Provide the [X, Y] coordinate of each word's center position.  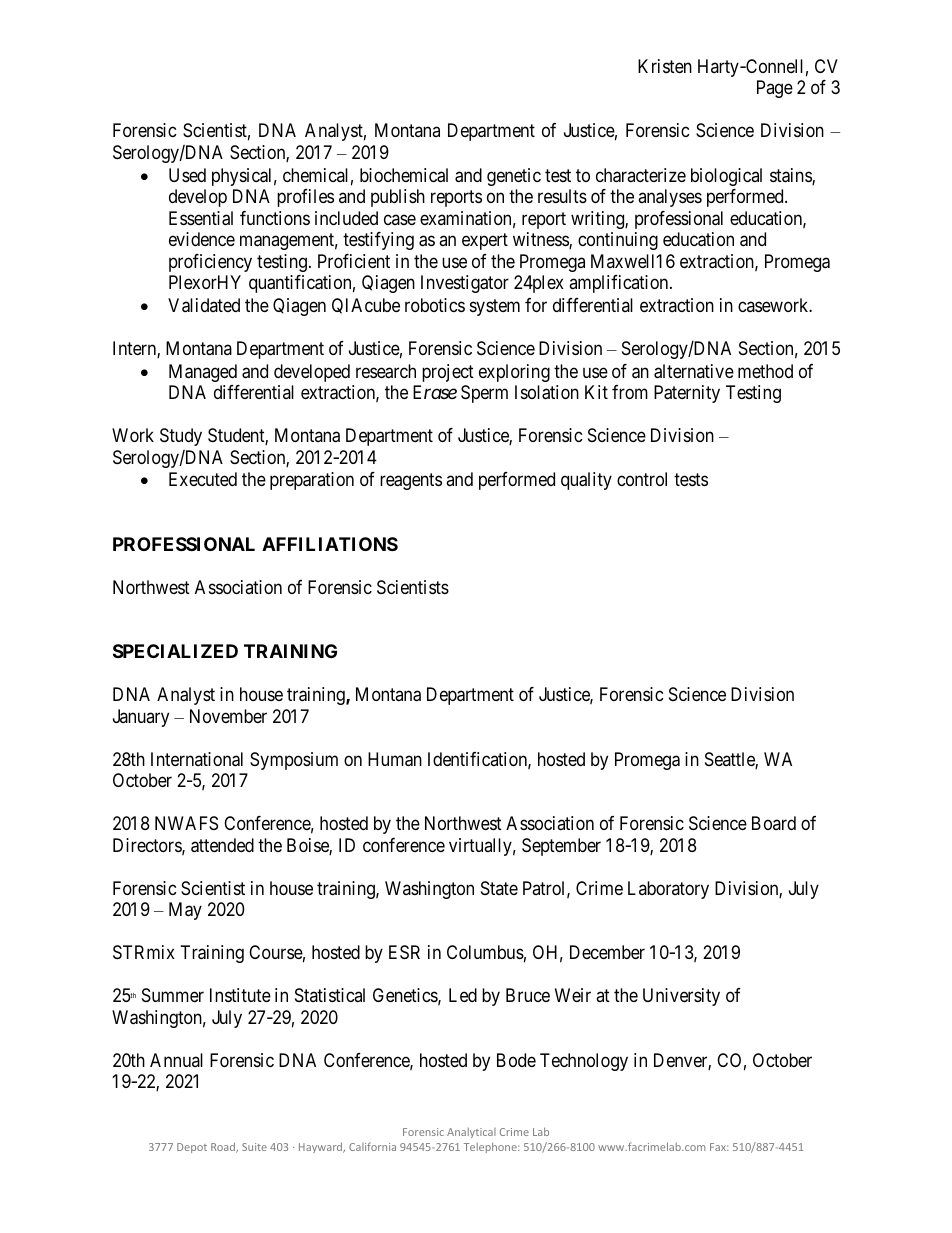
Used [187, 175]
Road [224, 1147]
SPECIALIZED [175, 651]
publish [398, 198]
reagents [411, 482]
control [642, 479]
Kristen [665, 66]
